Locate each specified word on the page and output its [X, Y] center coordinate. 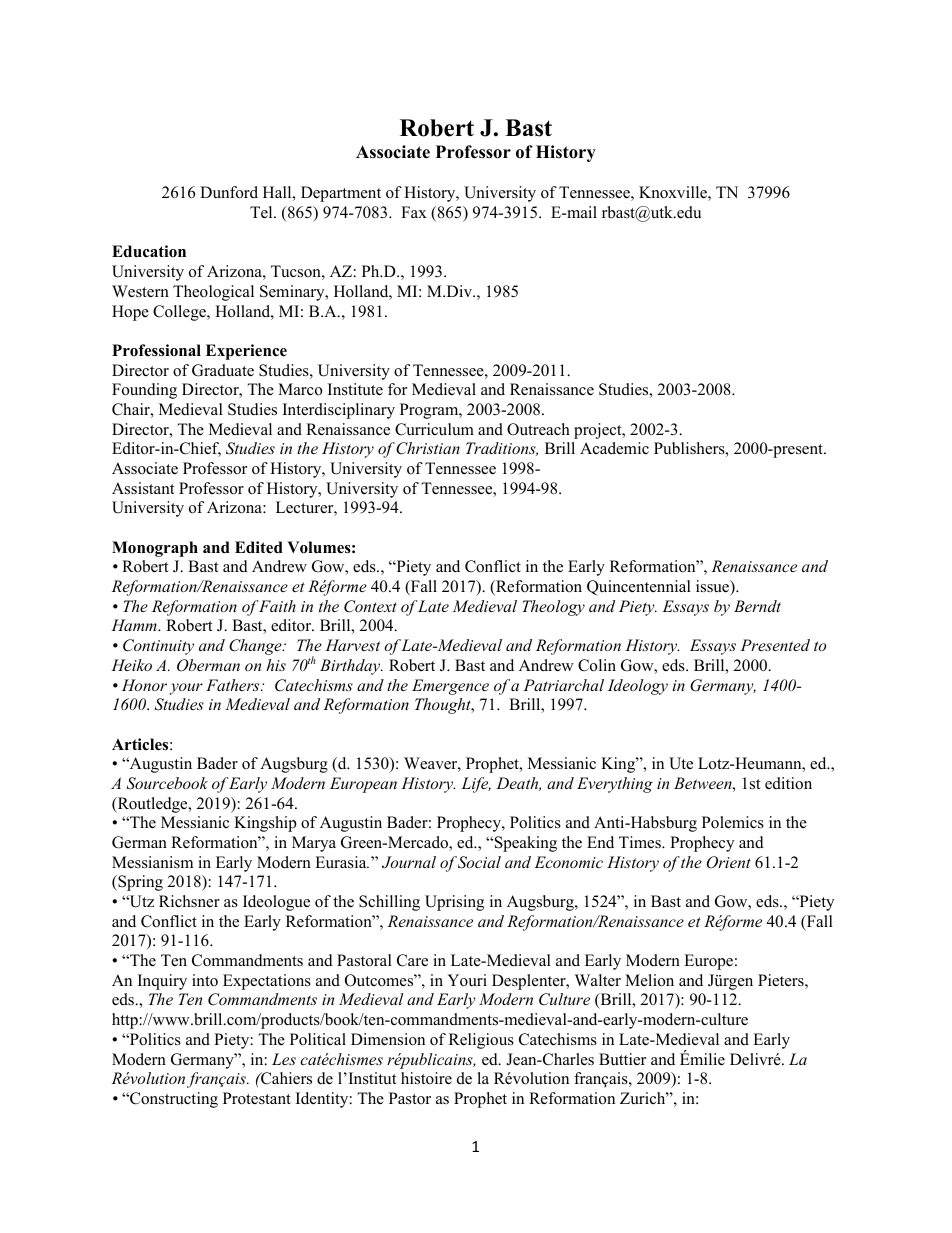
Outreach [538, 429]
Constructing [173, 1100]
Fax [414, 212]
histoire [426, 1078]
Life [476, 785]
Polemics [733, 822]
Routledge [152, 805]
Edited [259, 547]
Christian [428, 448]
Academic [614, 448]
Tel [262, 212]
